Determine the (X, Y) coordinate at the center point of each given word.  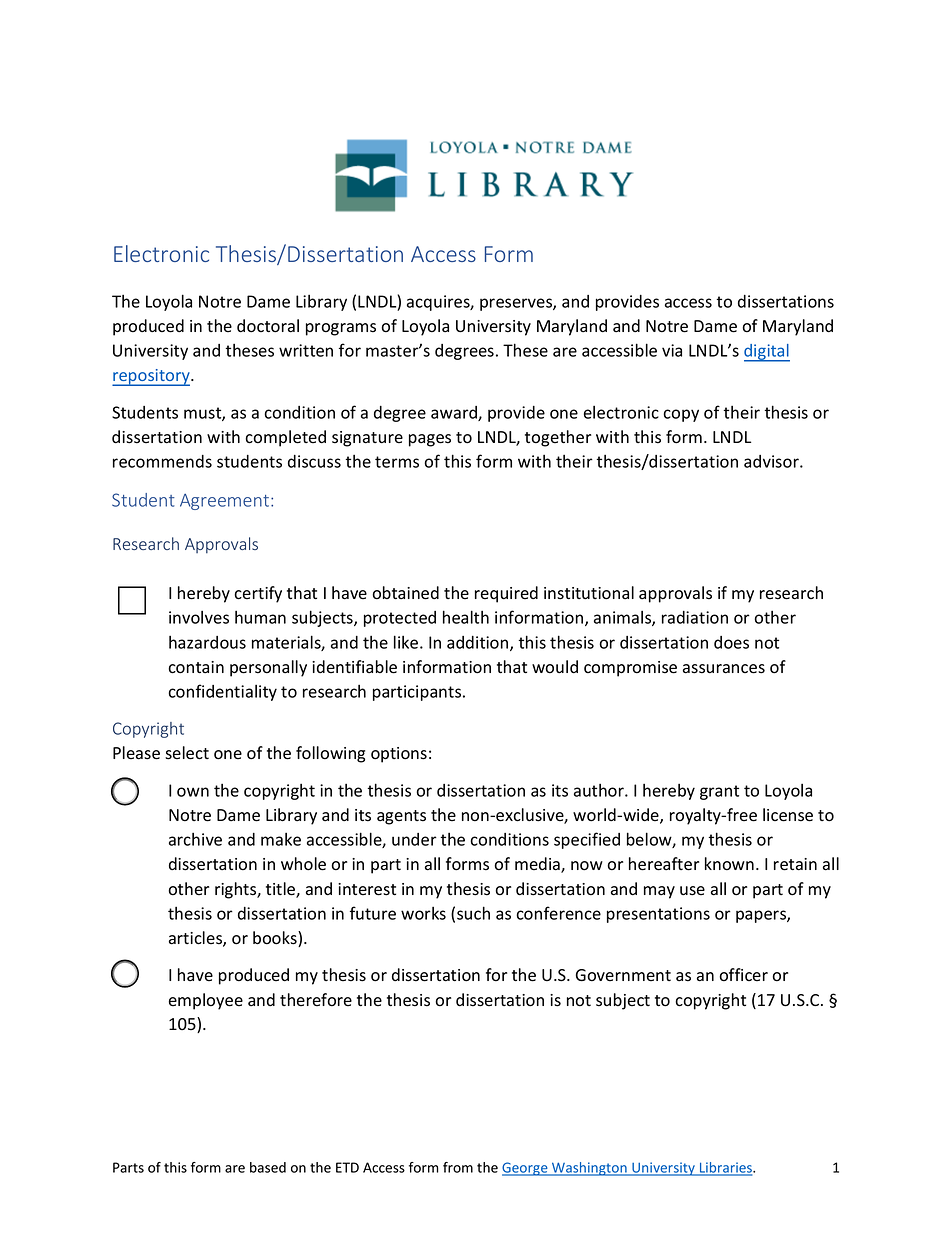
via (672, 350)
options (399, 755)
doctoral (268, 326)
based (268, 1167)
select (187, 753)
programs (341, 329)
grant (719, 792)
